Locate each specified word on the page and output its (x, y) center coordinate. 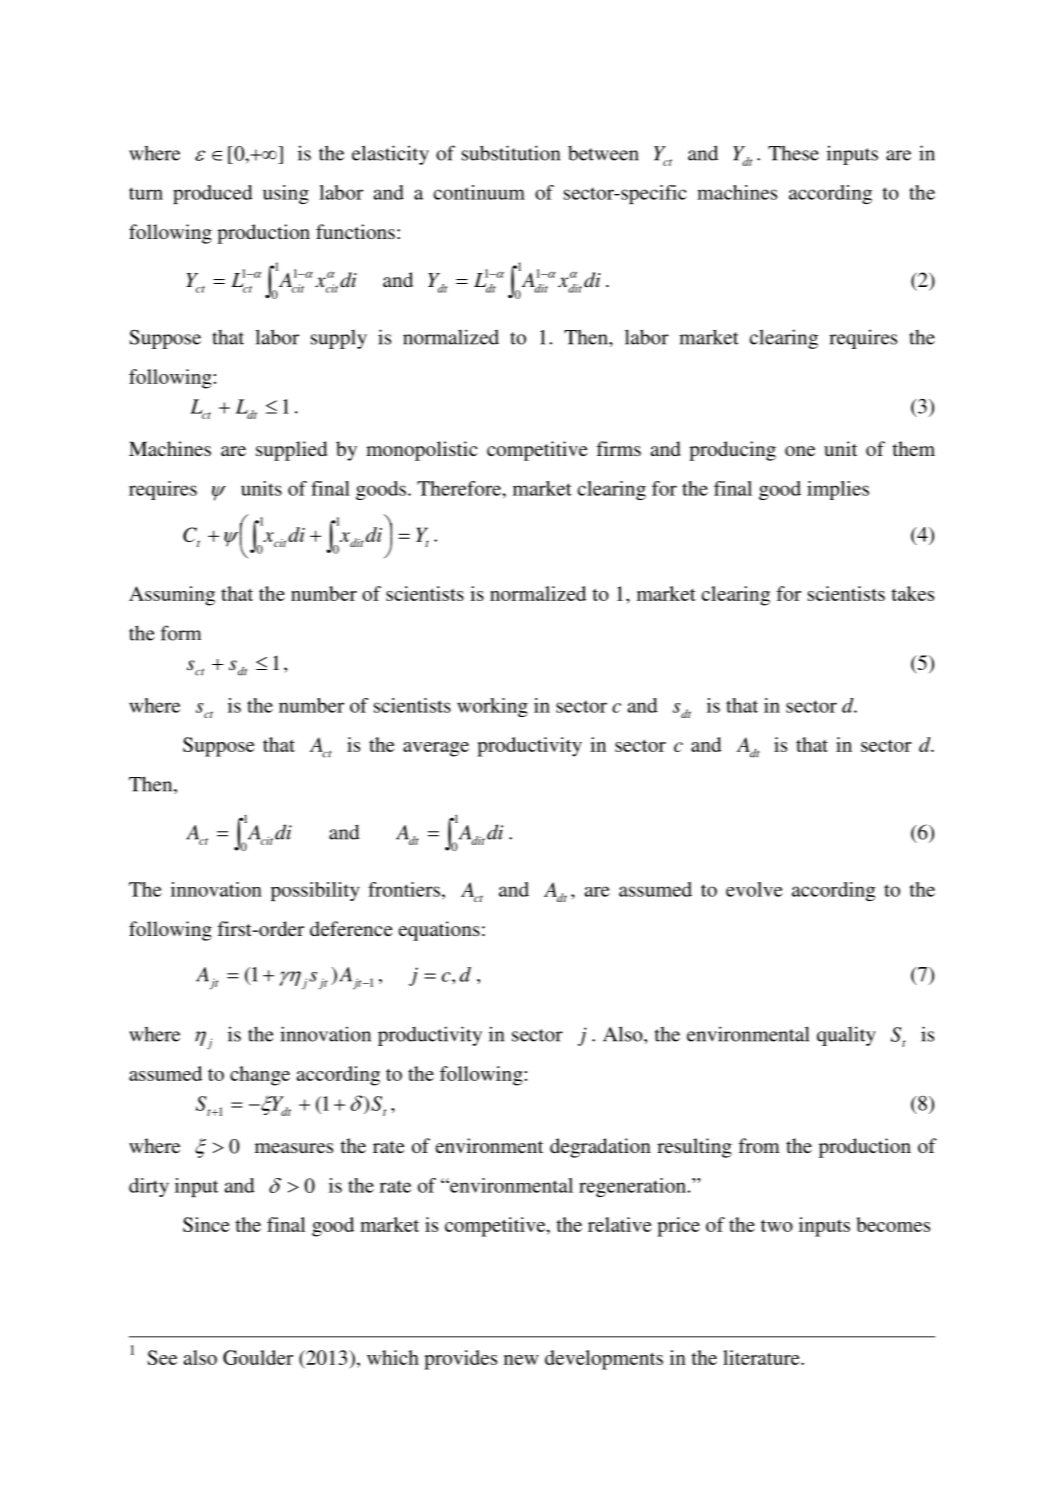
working (492, 707)
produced (213, 194)
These (793, 153)
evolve (754, 889)
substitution (511, 153)
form (181, 633)
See (162, 1357)
